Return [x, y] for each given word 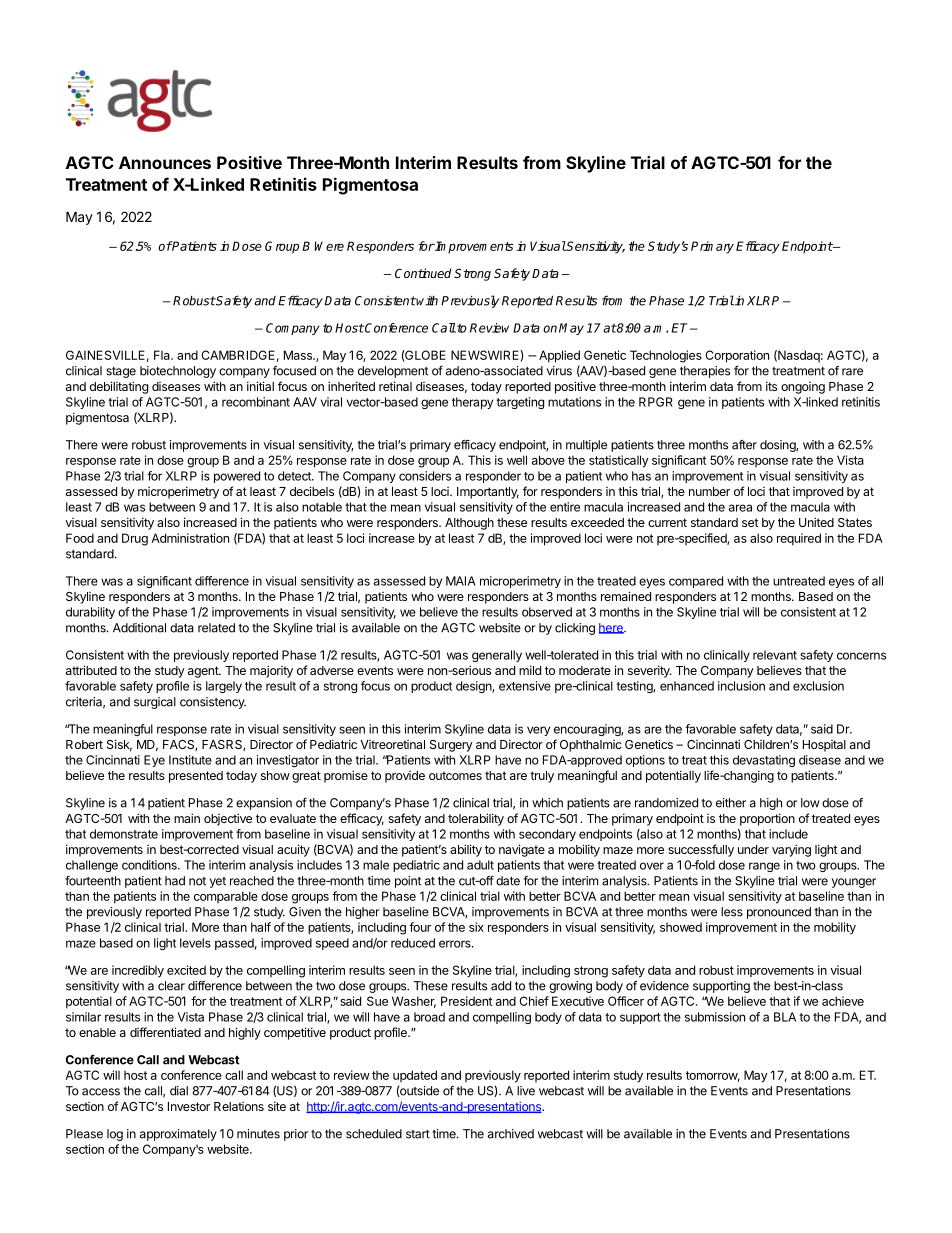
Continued [423, 273]
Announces [165, 162]
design [474, 687]
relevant [775, 655]
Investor [189, 1106]
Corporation [737, 356]
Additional [139, 628]
